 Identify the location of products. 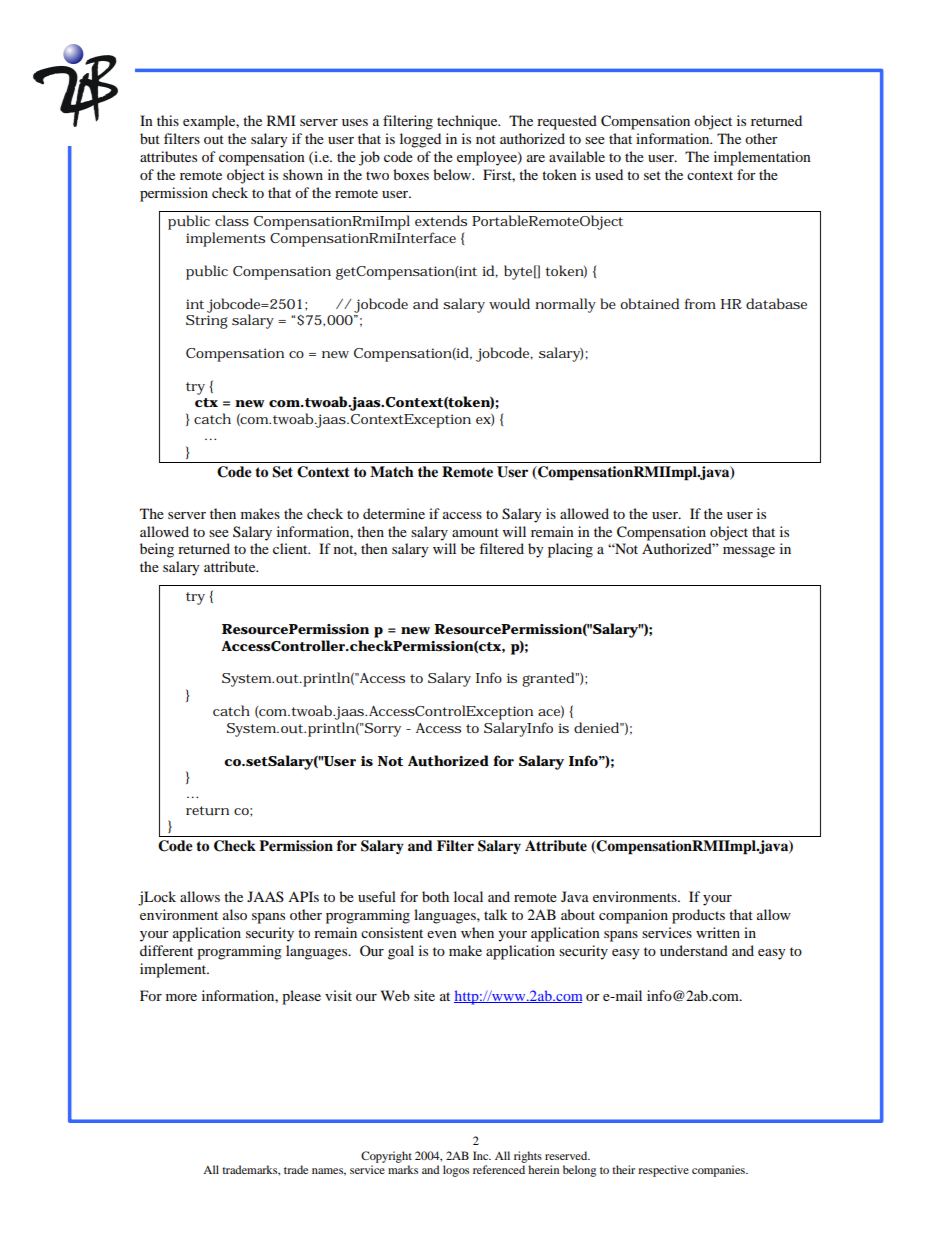
(698, 916).
